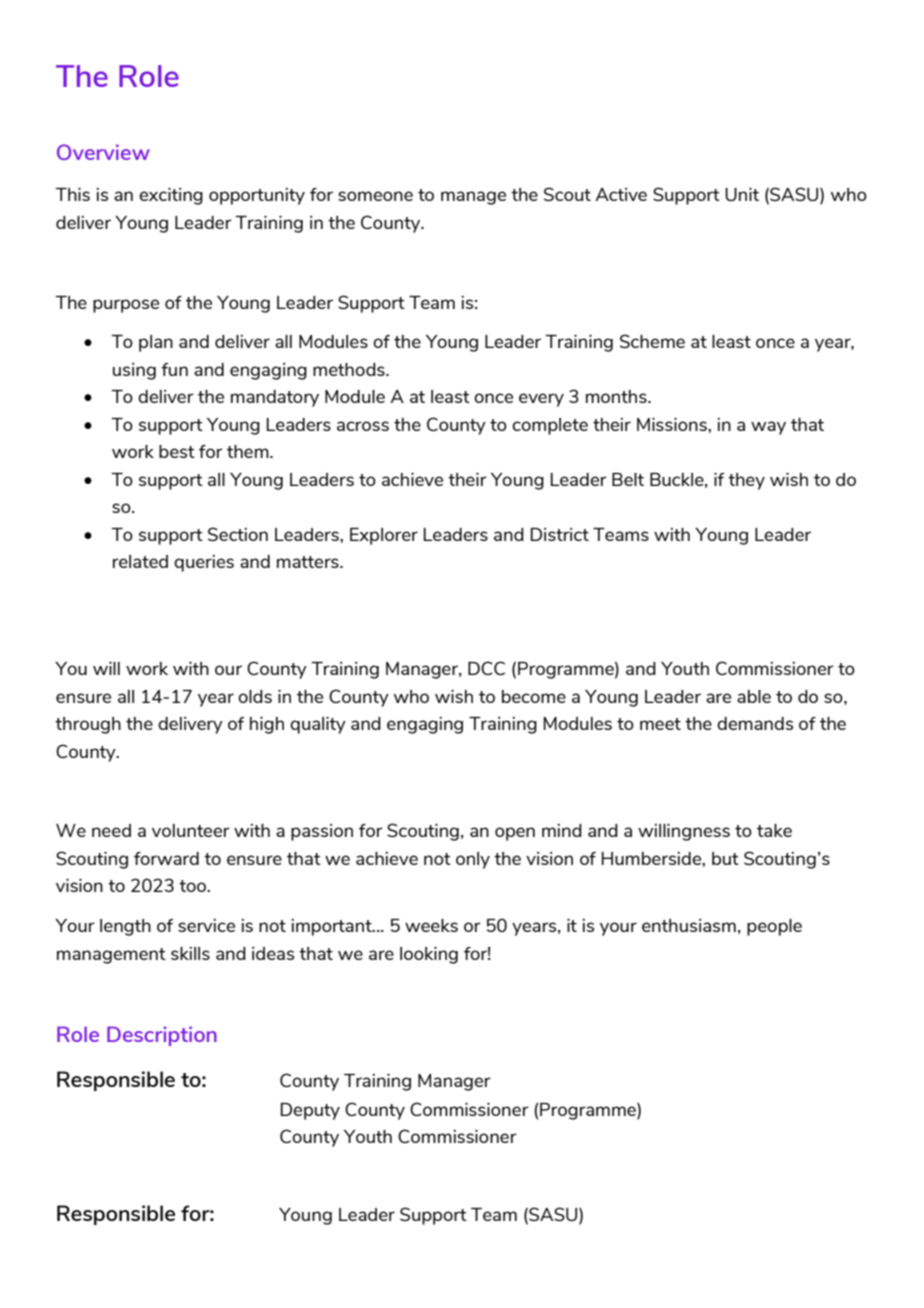  I want to click on Description, so click(162, 1036).
